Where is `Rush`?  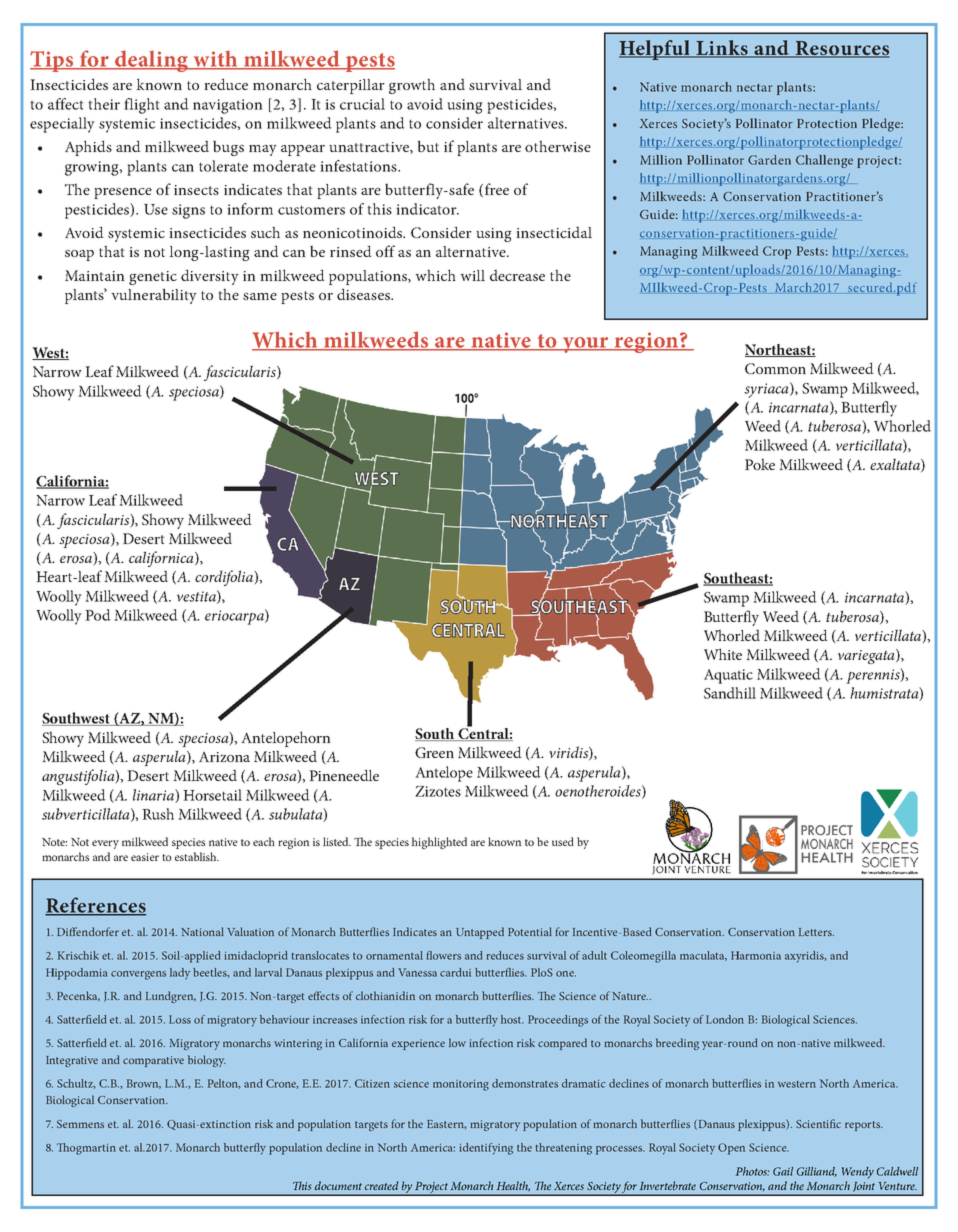 Rush is located at coordinates (158, 814).
